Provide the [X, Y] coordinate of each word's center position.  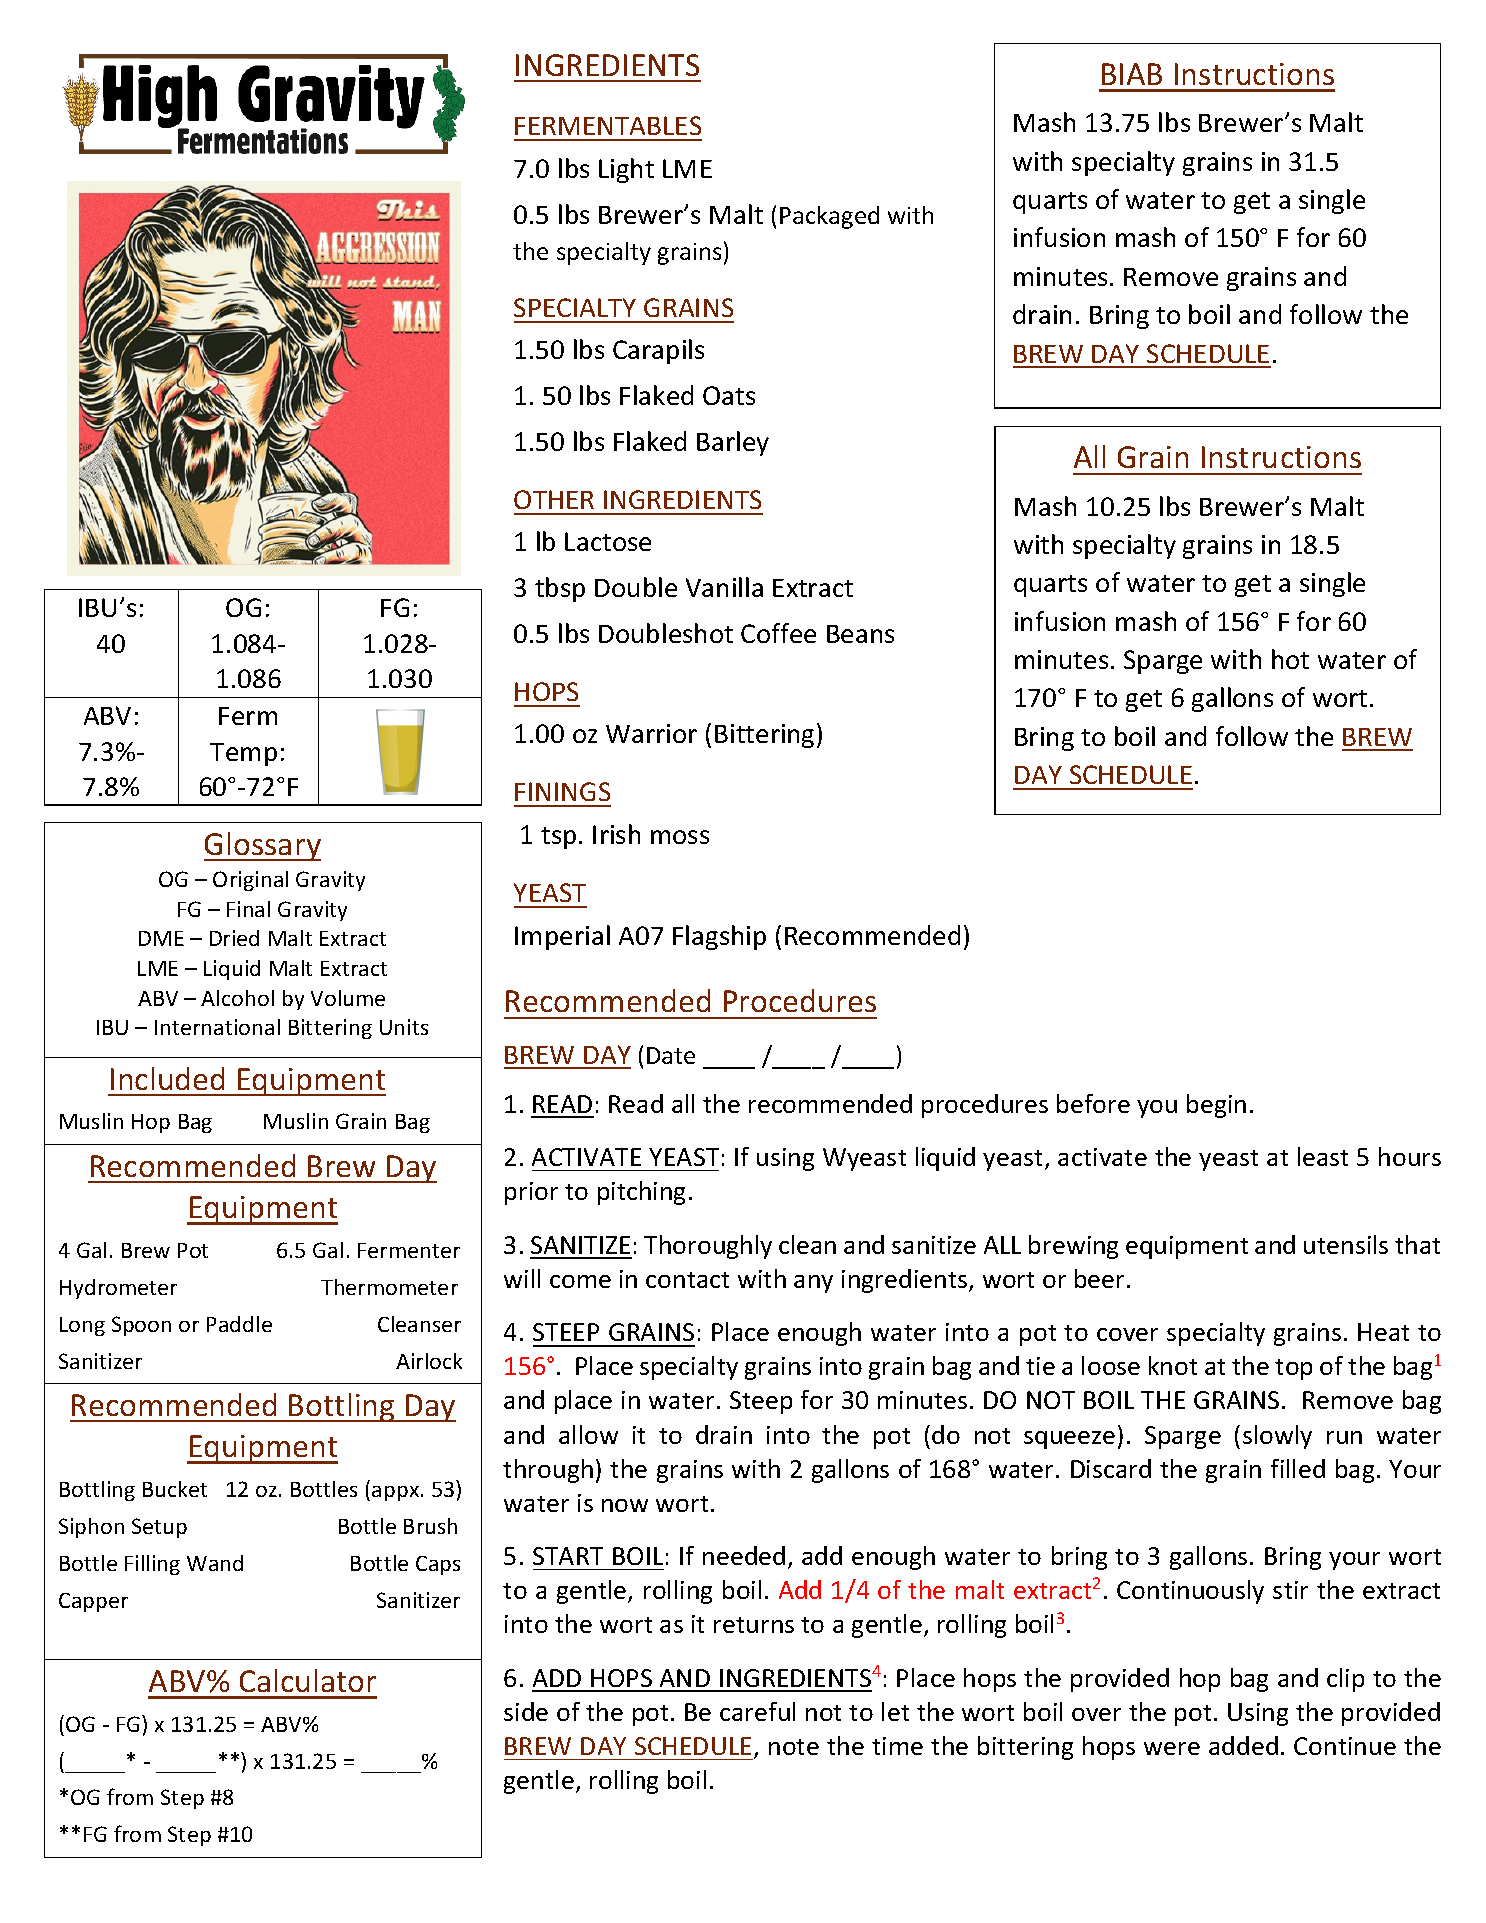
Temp [243, 754]
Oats [729, 395]
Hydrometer [118, 1289]
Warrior [651, 733]
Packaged [829, 217]
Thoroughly [708, 1247]
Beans [860, 634]
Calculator [308, 1680]
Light [626, 170]
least [1323, 1156]
